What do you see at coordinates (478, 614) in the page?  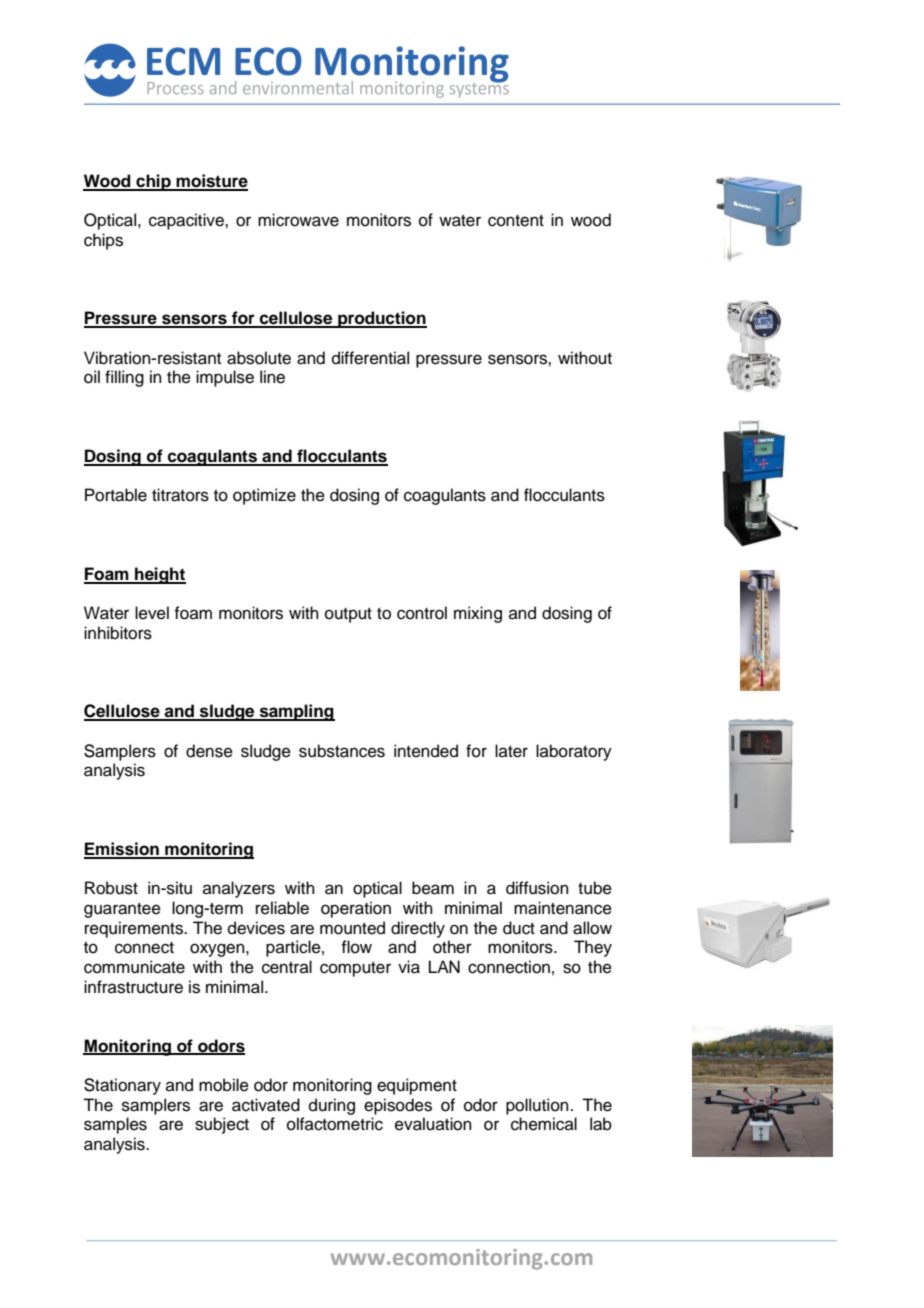 I see `mixing` at bounding box center [478, 614].
